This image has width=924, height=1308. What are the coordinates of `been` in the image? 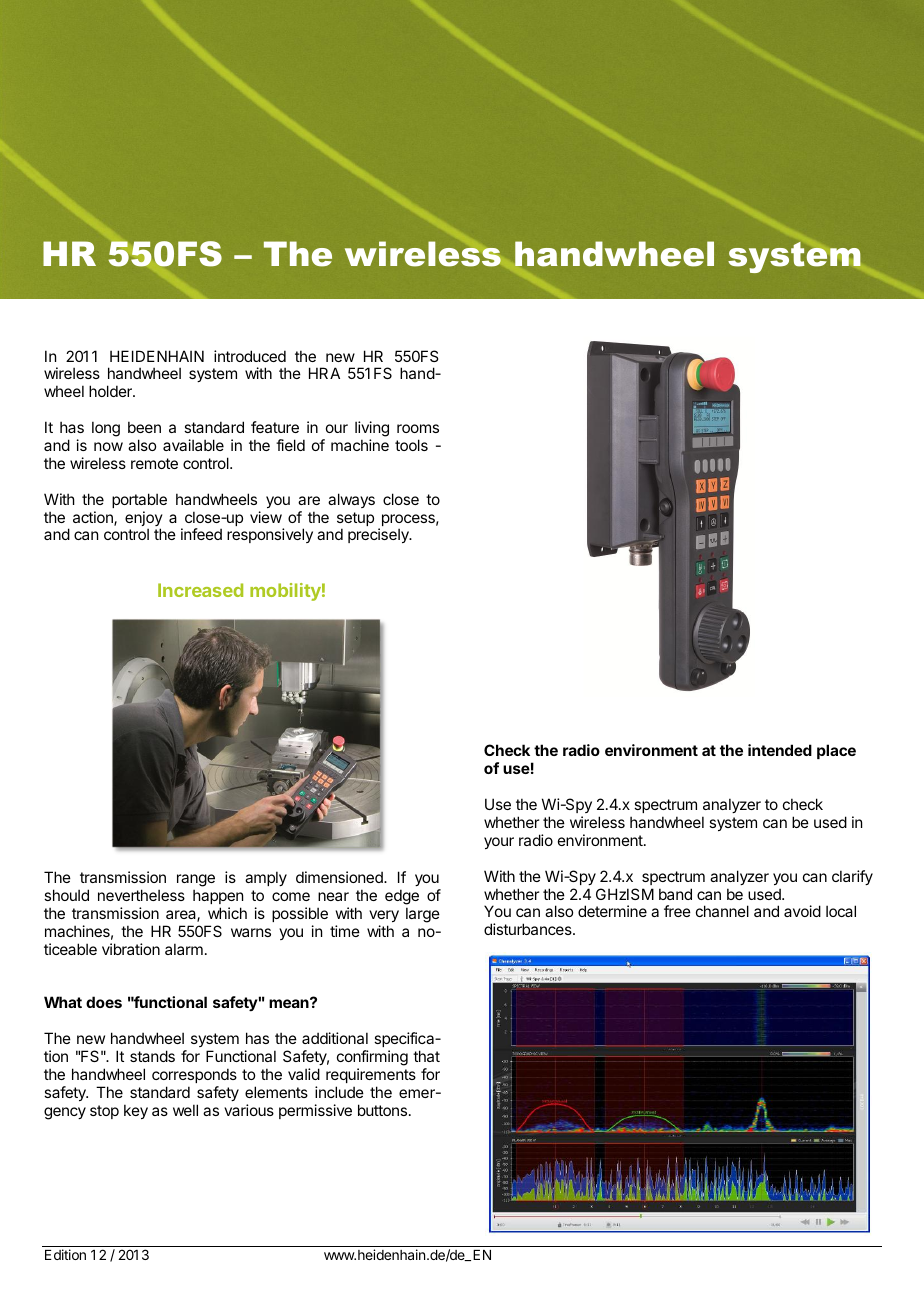 It's located at (144, 427).
